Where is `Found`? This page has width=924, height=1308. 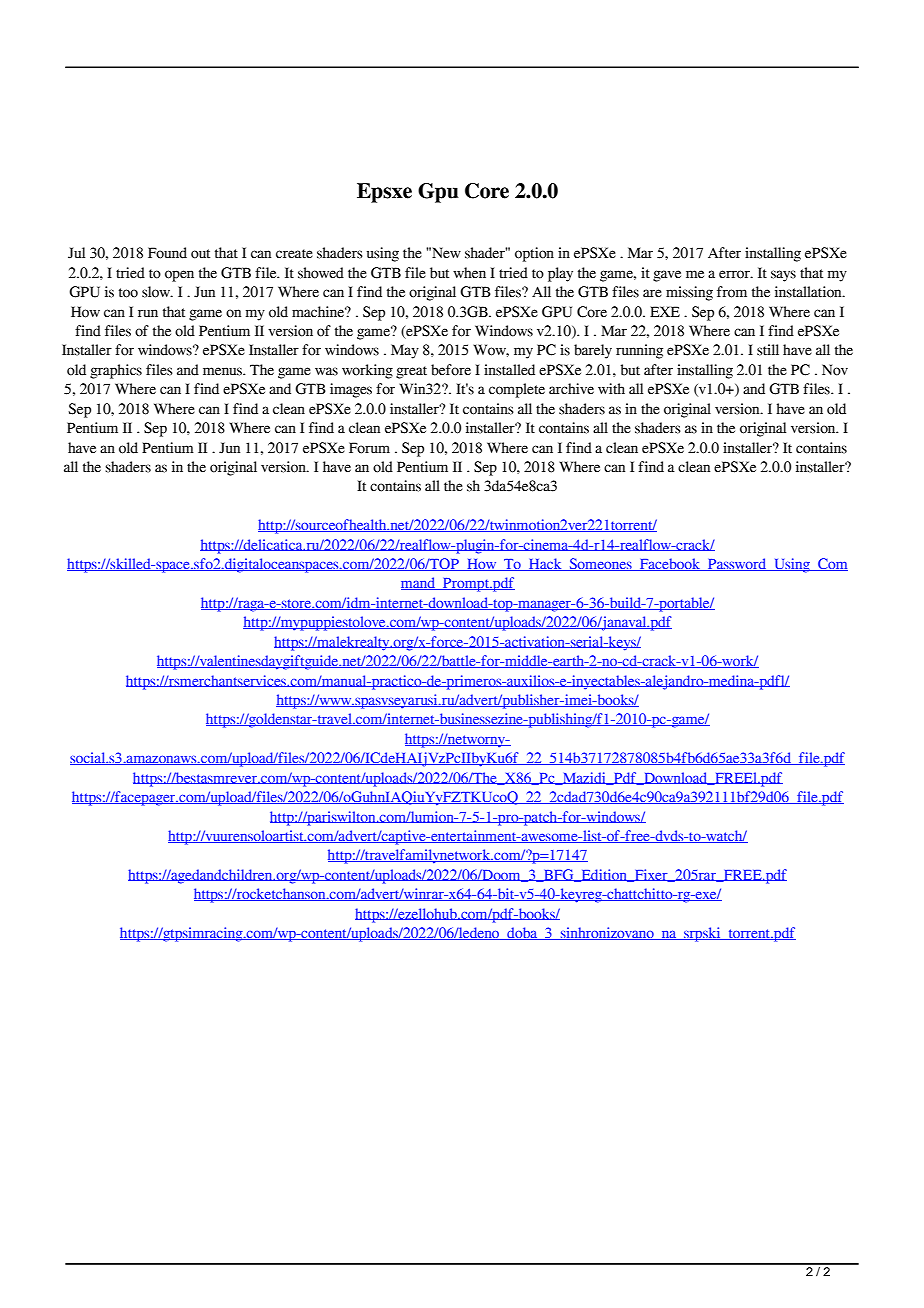
Found is located at coordinates (167, 253).
